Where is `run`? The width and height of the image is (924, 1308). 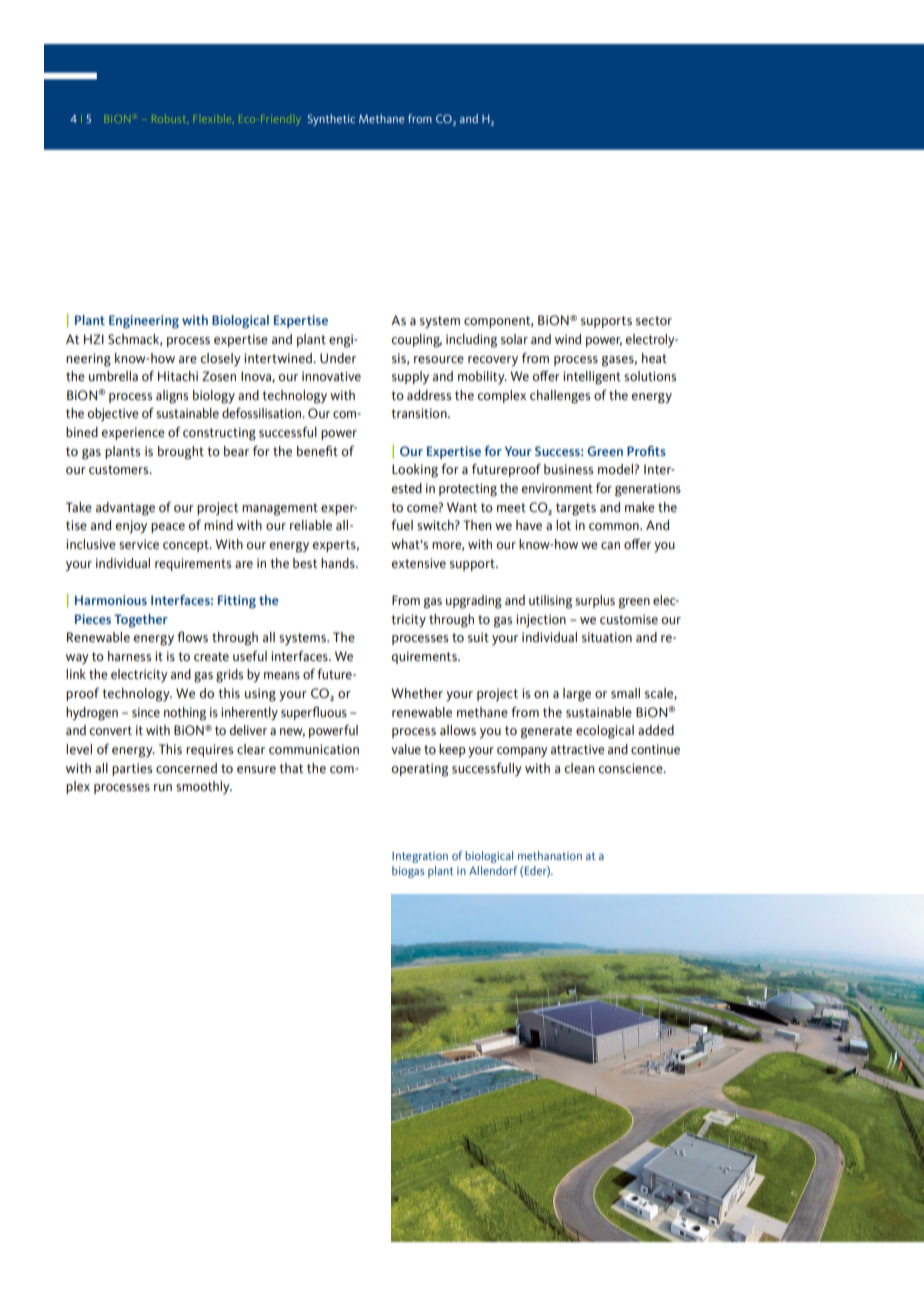 run is located at coordinates (163, 787).
